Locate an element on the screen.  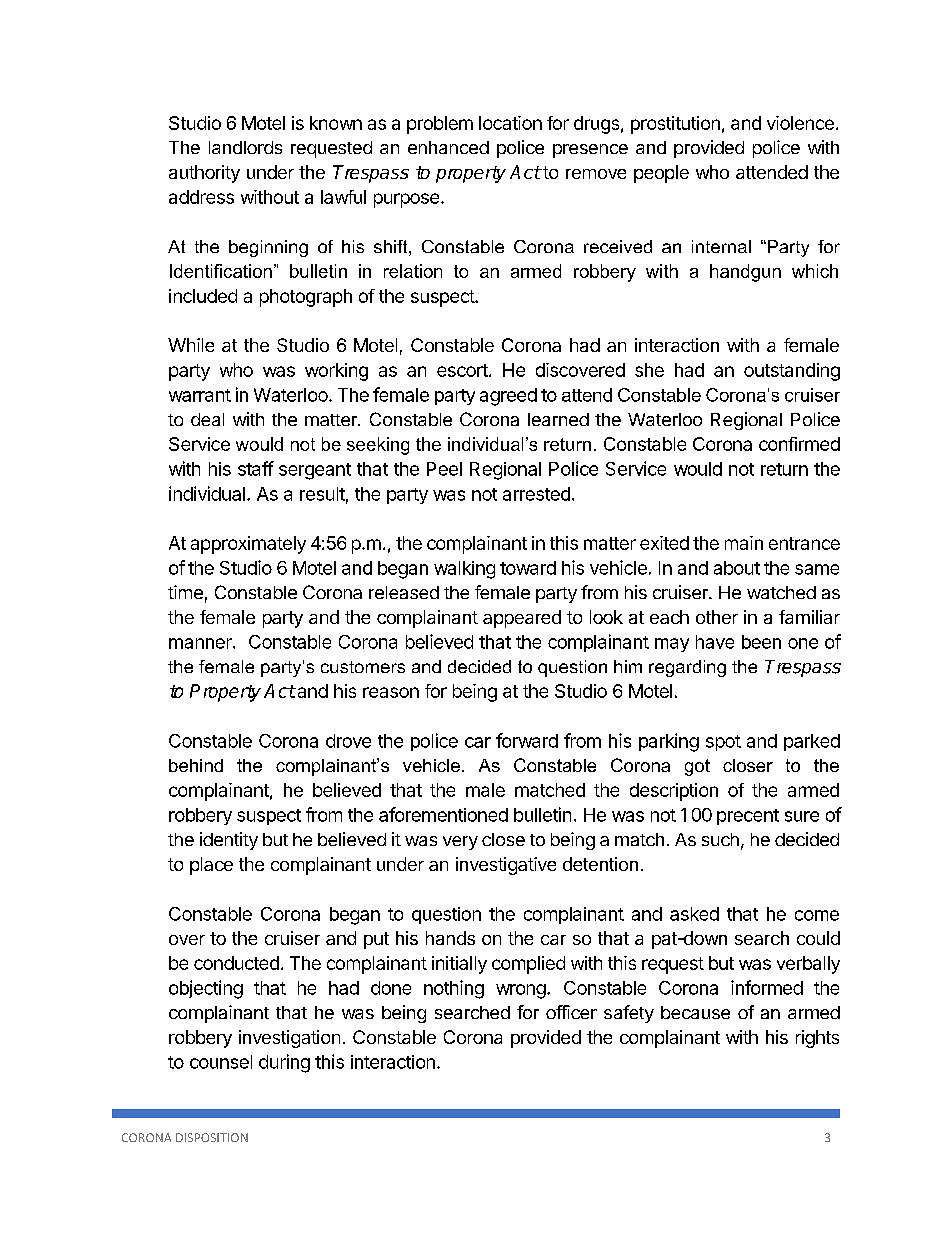
outstanding is located at coordinates (792, 372).
